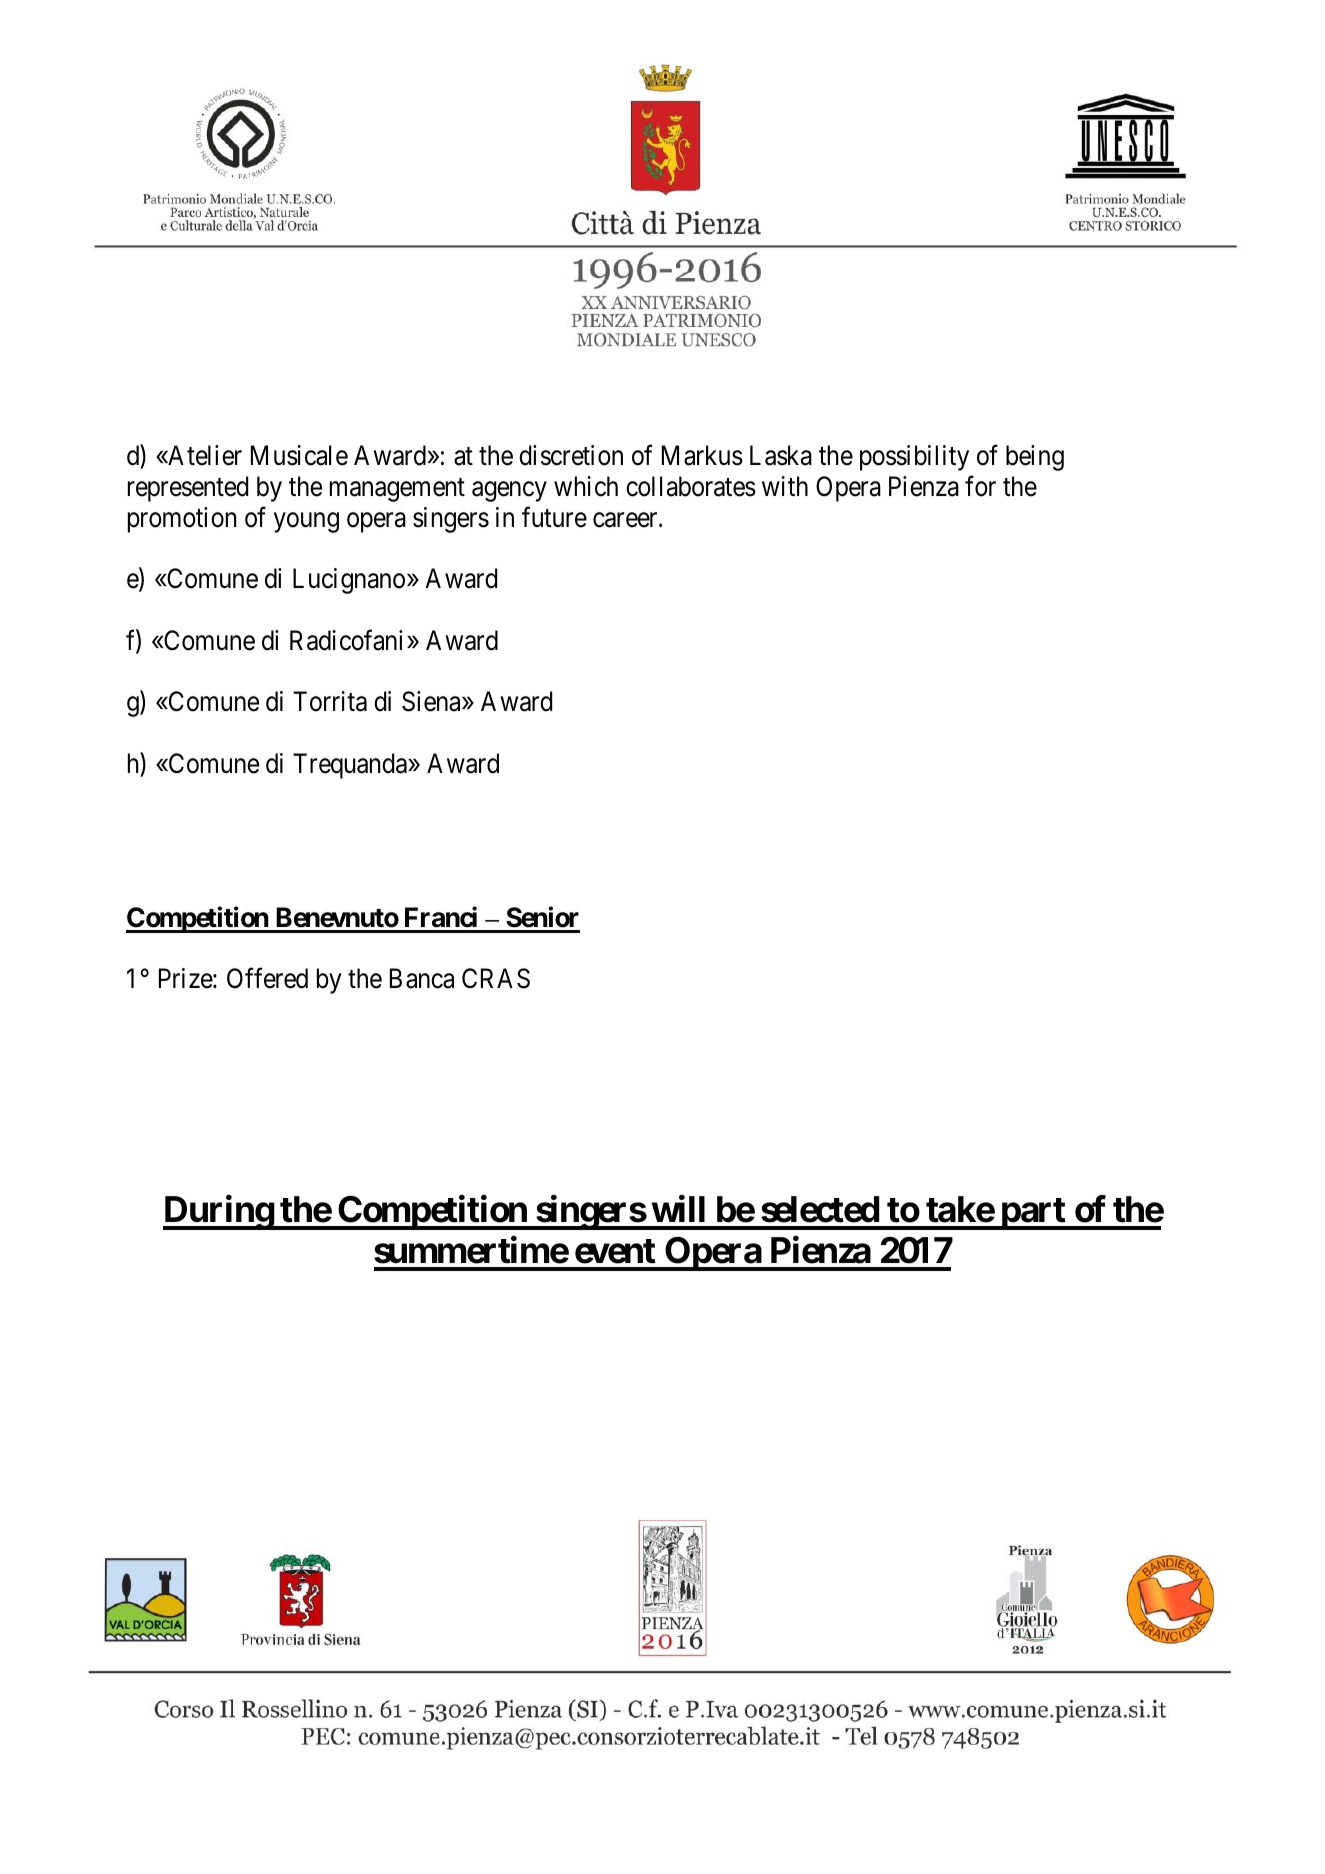 This screenshot has width=1325, height=1874. What do you see at coordinates (785, 486) in the screenshot?
I see `with` at bounding box center [785, 486].
